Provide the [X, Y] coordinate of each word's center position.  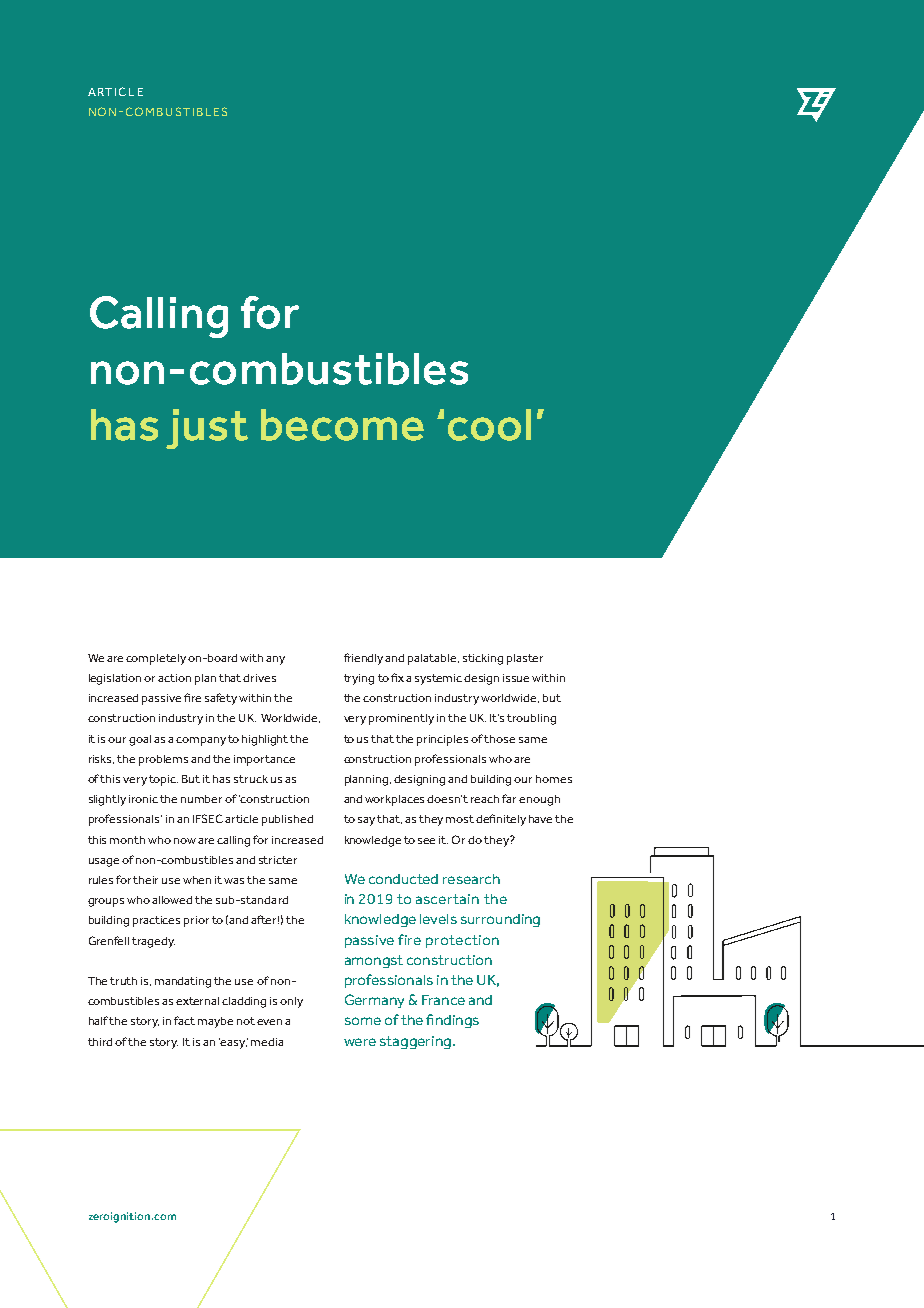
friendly [365, 659]
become [342, 425]
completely [156, 659]
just [207, 429]
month [127, 840]
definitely [501, 820]
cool [489, 425]
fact [184, 1020]
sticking [483, 659]
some [363, 1021]
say [366, 821]
